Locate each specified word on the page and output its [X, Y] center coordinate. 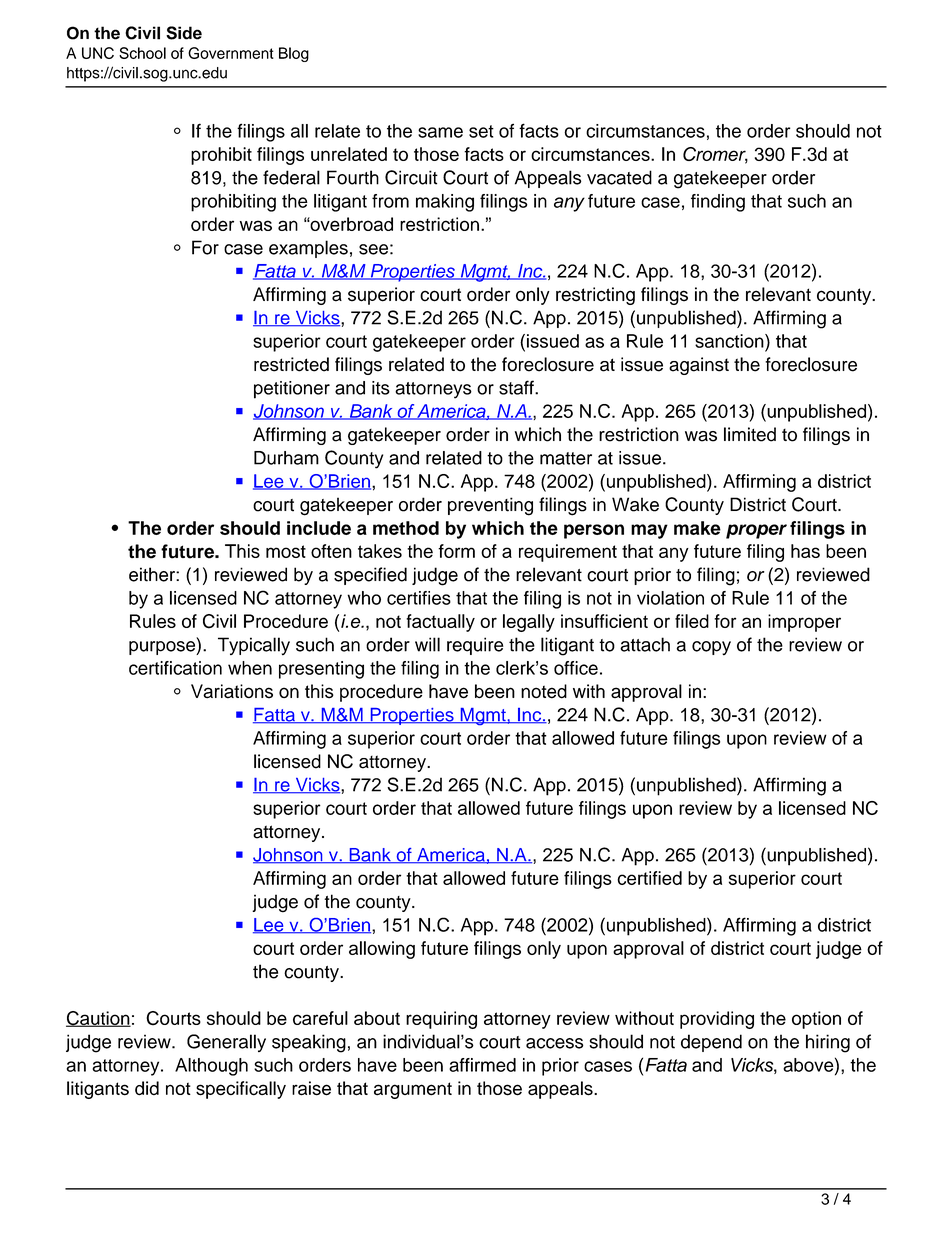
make [697, 528]
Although [211, 1067]
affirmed [482, 1065]
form [456, 551]
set [481, 131]
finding [718, 203]
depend [711, 1043]
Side [184, 33]
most [286, 551]
